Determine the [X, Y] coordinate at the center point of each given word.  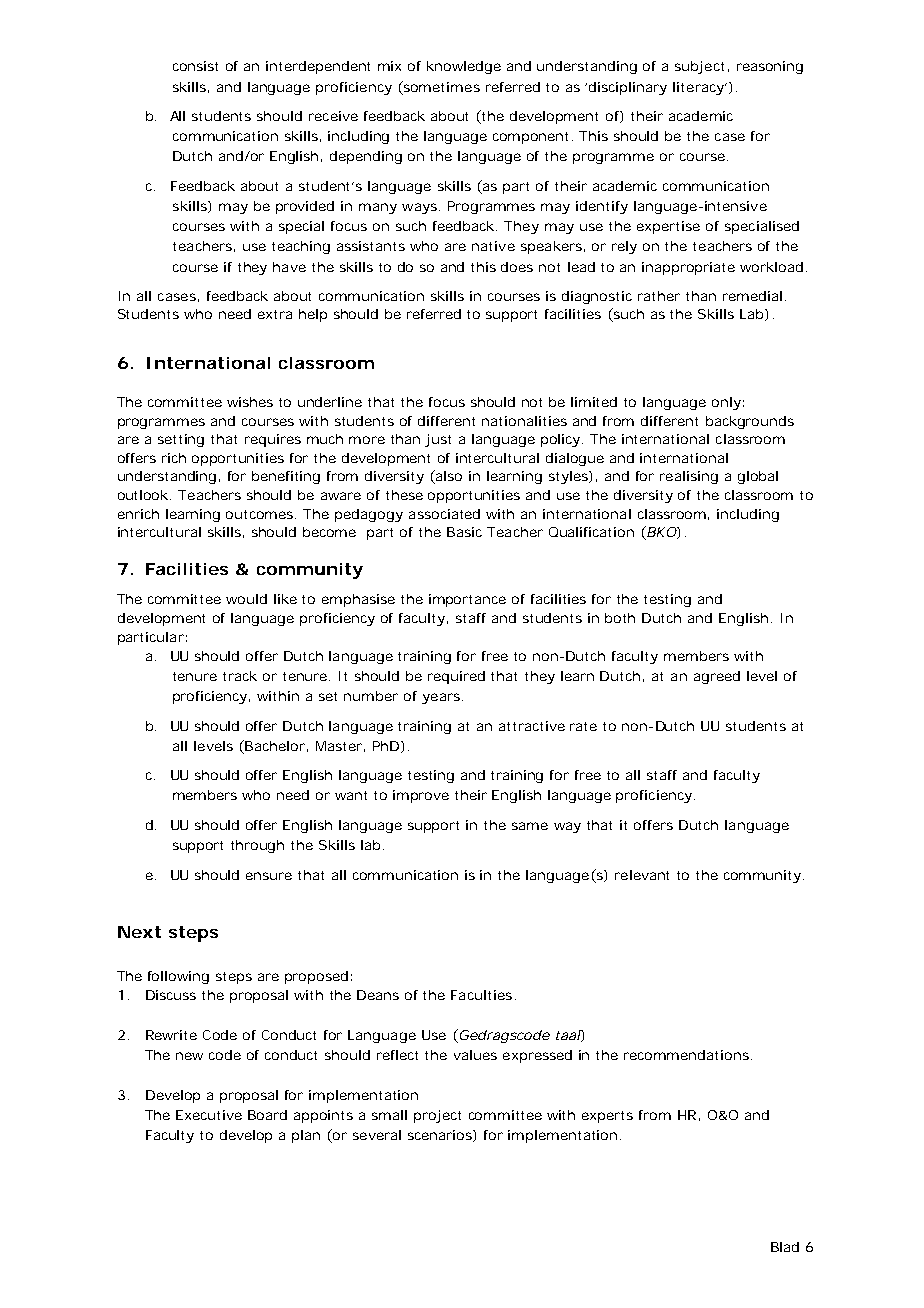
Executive [209, 1115]
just [438, 440]
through [257, 846]
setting [181, 440]
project [437, 1116]
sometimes [440, 87]
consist [195, 66]
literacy [700, 88]
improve [421, 796]
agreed [717, 677]
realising [689, 477]
